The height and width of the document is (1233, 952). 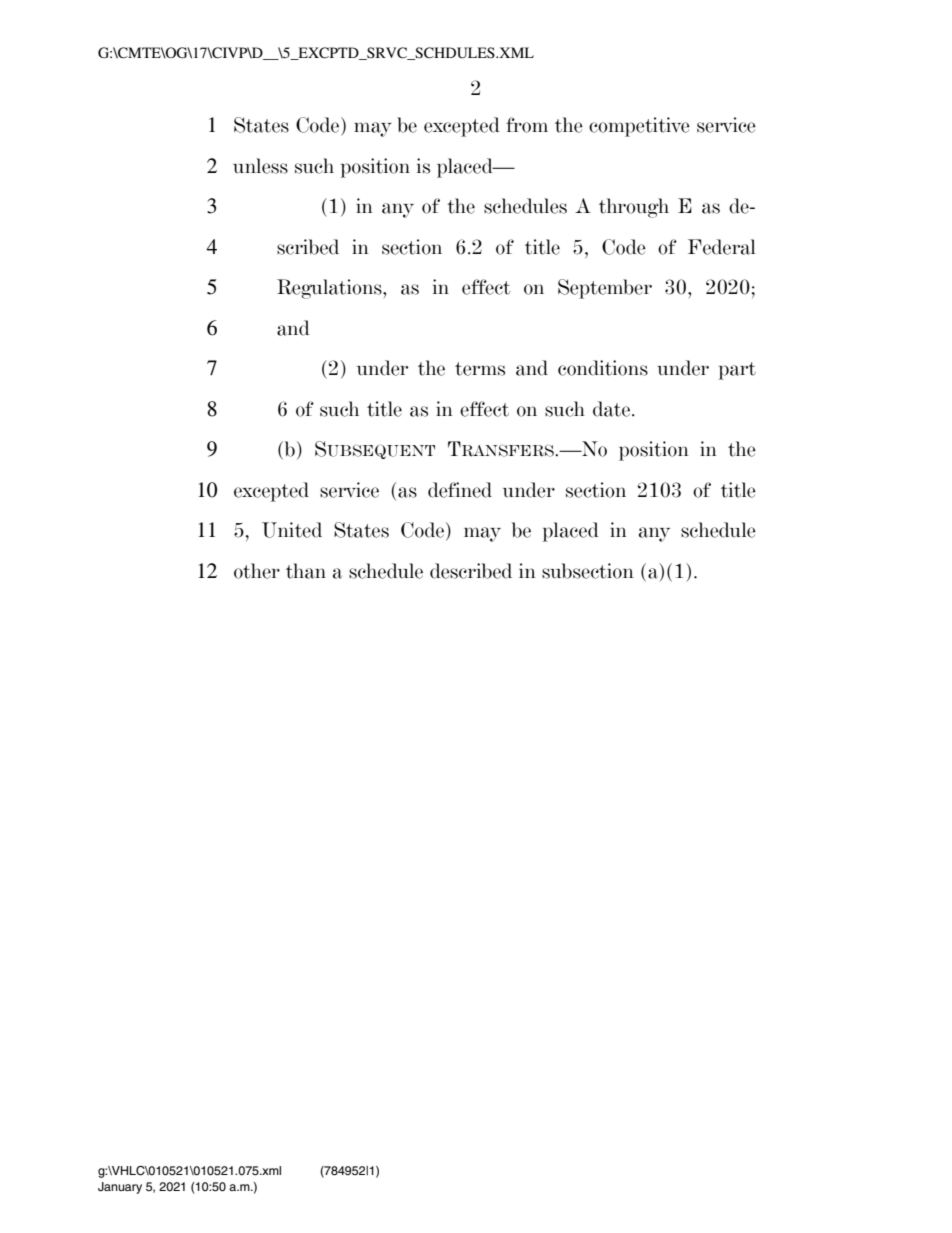 What do you see at coordinates (257, 571) in the document?
I see `other` at bounding box center [257, 571].
